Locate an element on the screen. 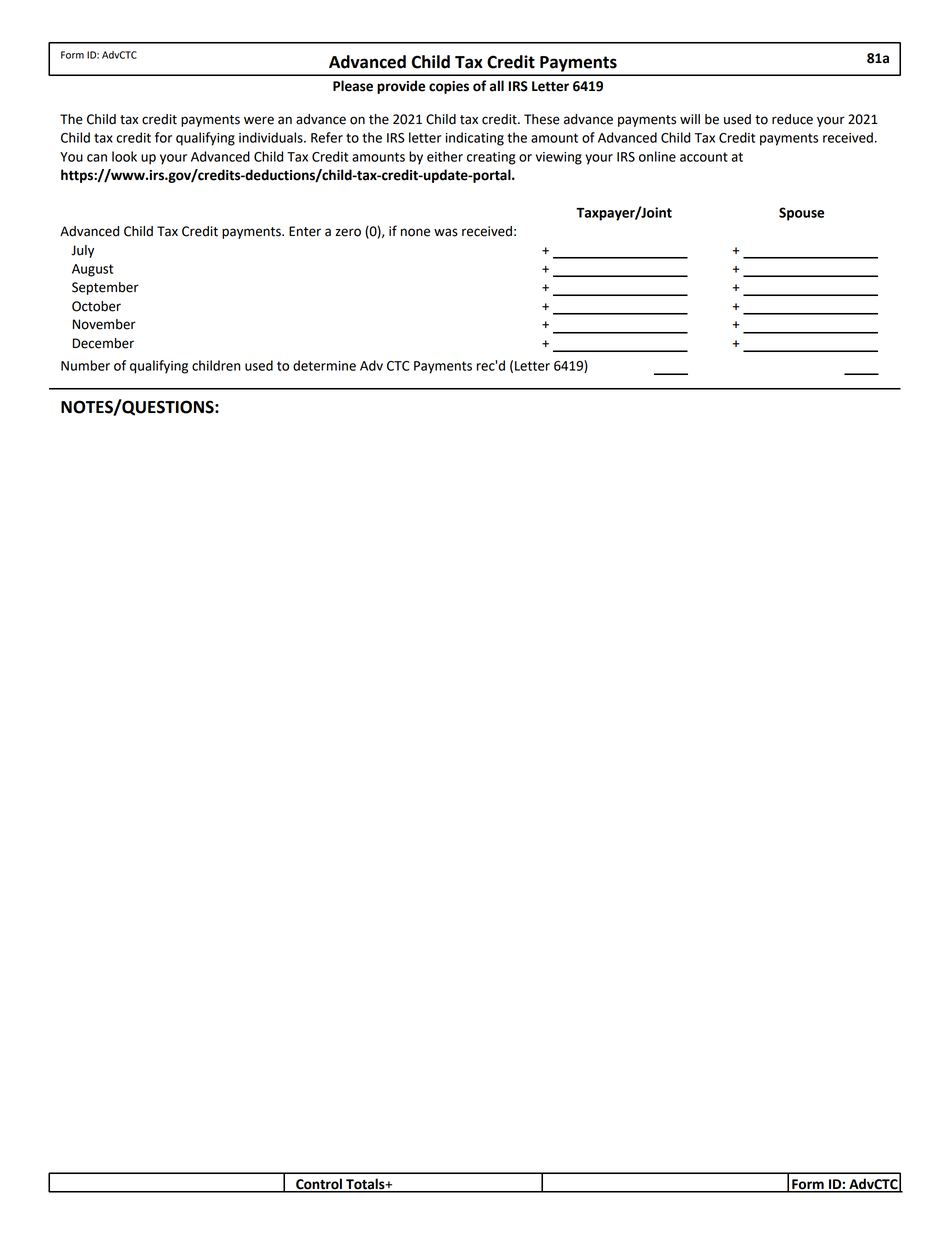 This screenshot has width=952, height=1233. Number is located at coordinates (85, 365).
